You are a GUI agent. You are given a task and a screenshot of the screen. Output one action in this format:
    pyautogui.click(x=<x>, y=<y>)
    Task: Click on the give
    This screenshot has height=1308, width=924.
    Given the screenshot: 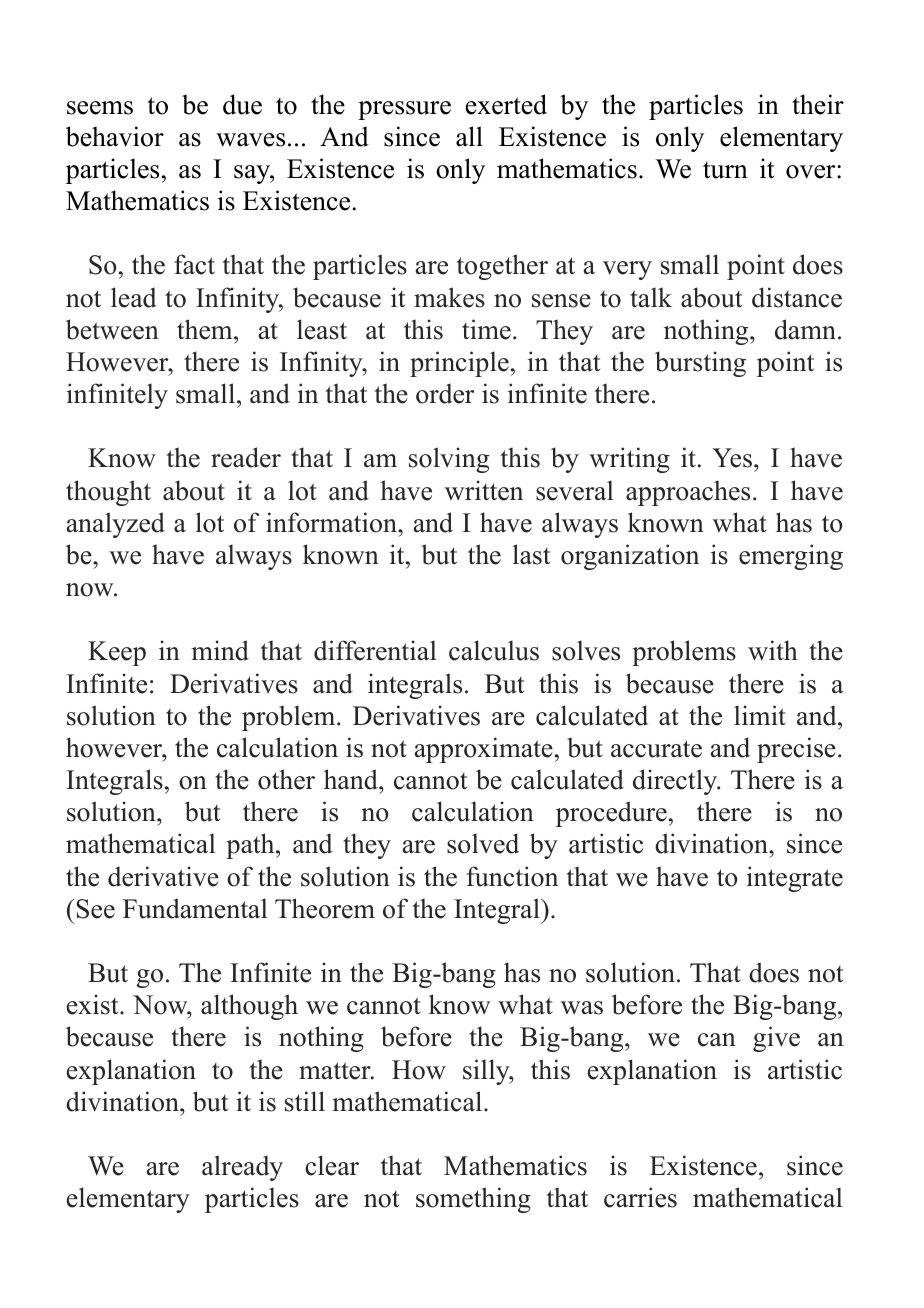 What is the action you would take?
    pyautogui.click(x=776, y=1039)
